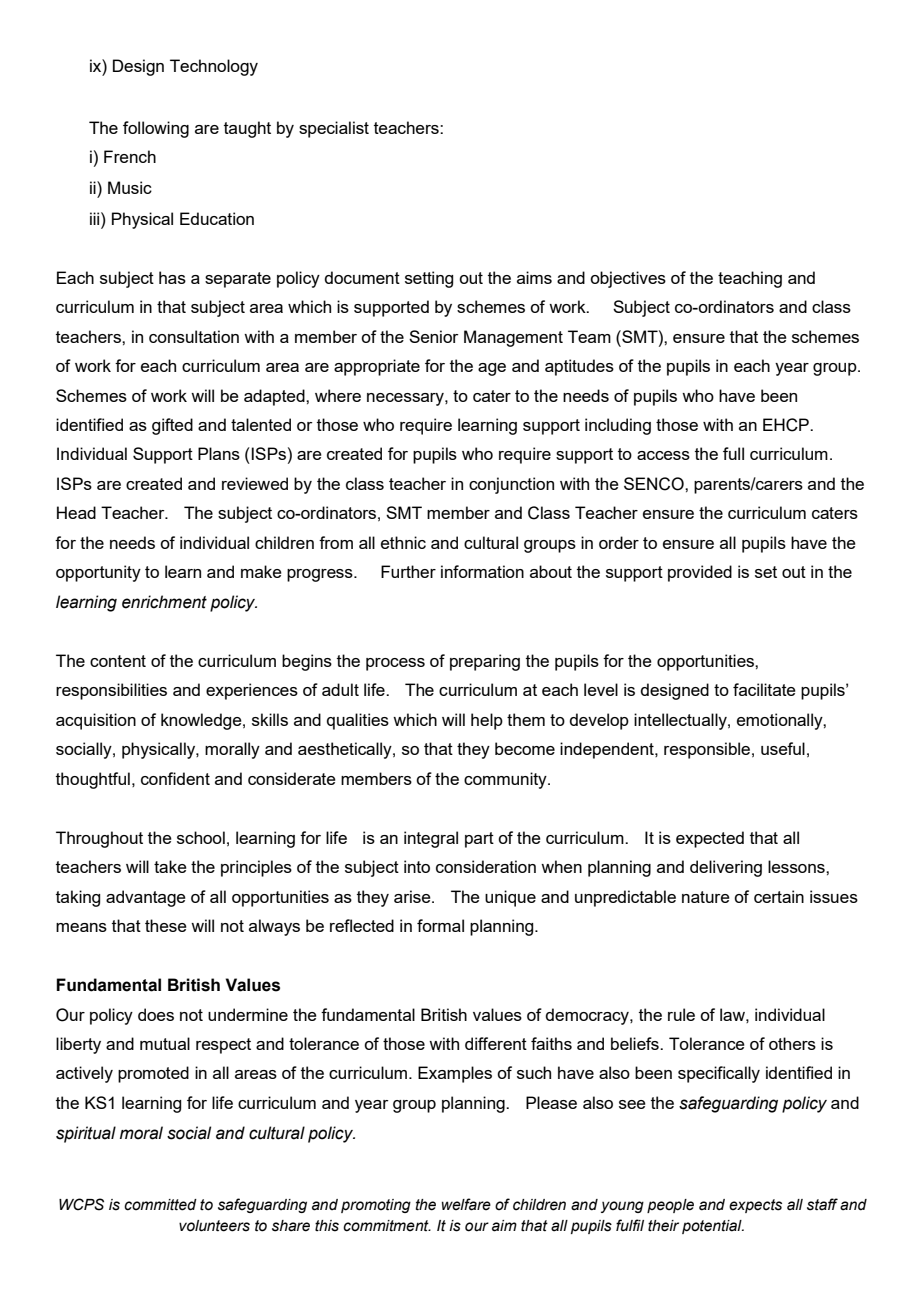 Image resolution: width=924 pixels, height=1308 pixels. I want to click on confident, so click(175, 778).
